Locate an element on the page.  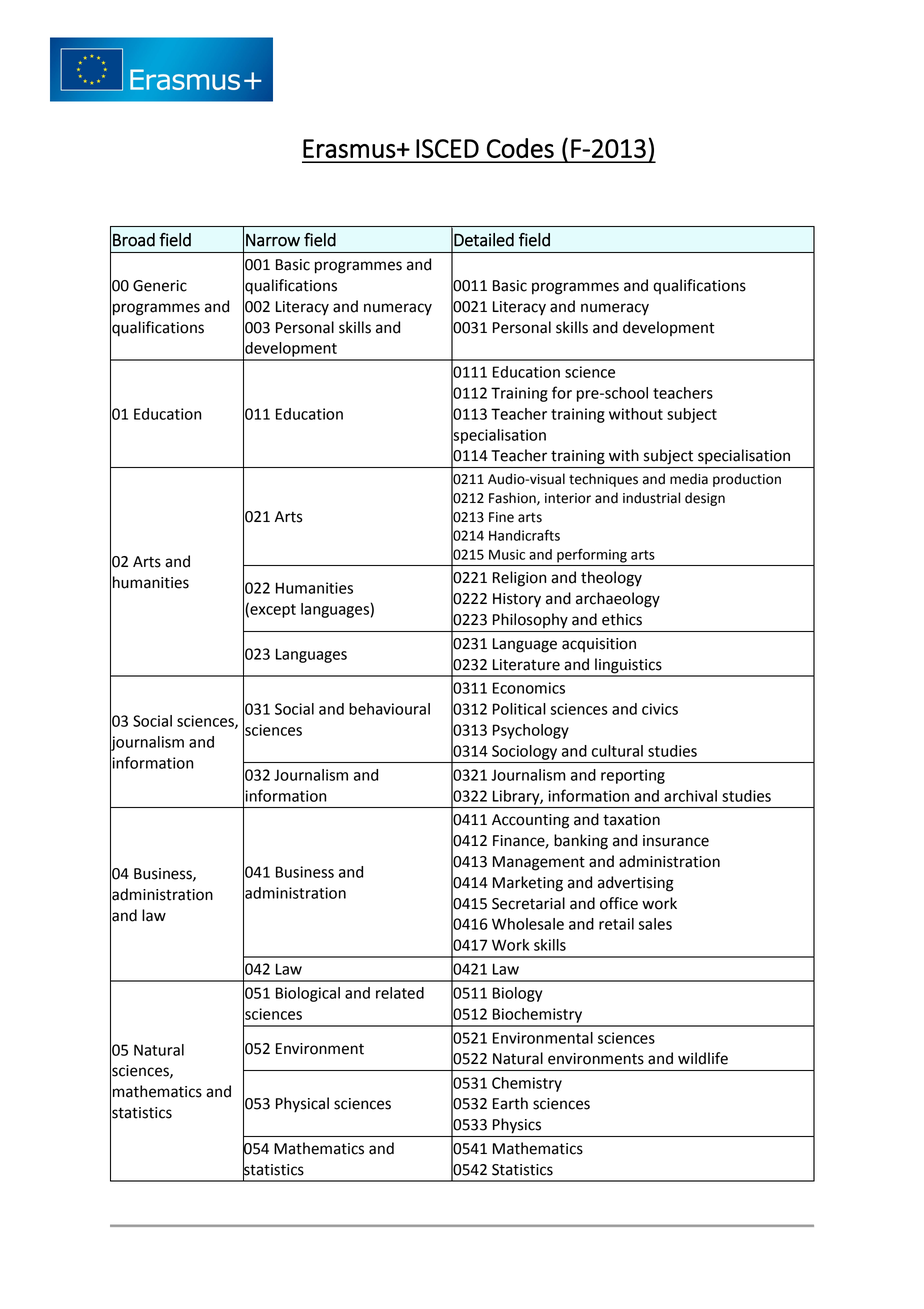
Sociology is located at coordinates (524, 752).
